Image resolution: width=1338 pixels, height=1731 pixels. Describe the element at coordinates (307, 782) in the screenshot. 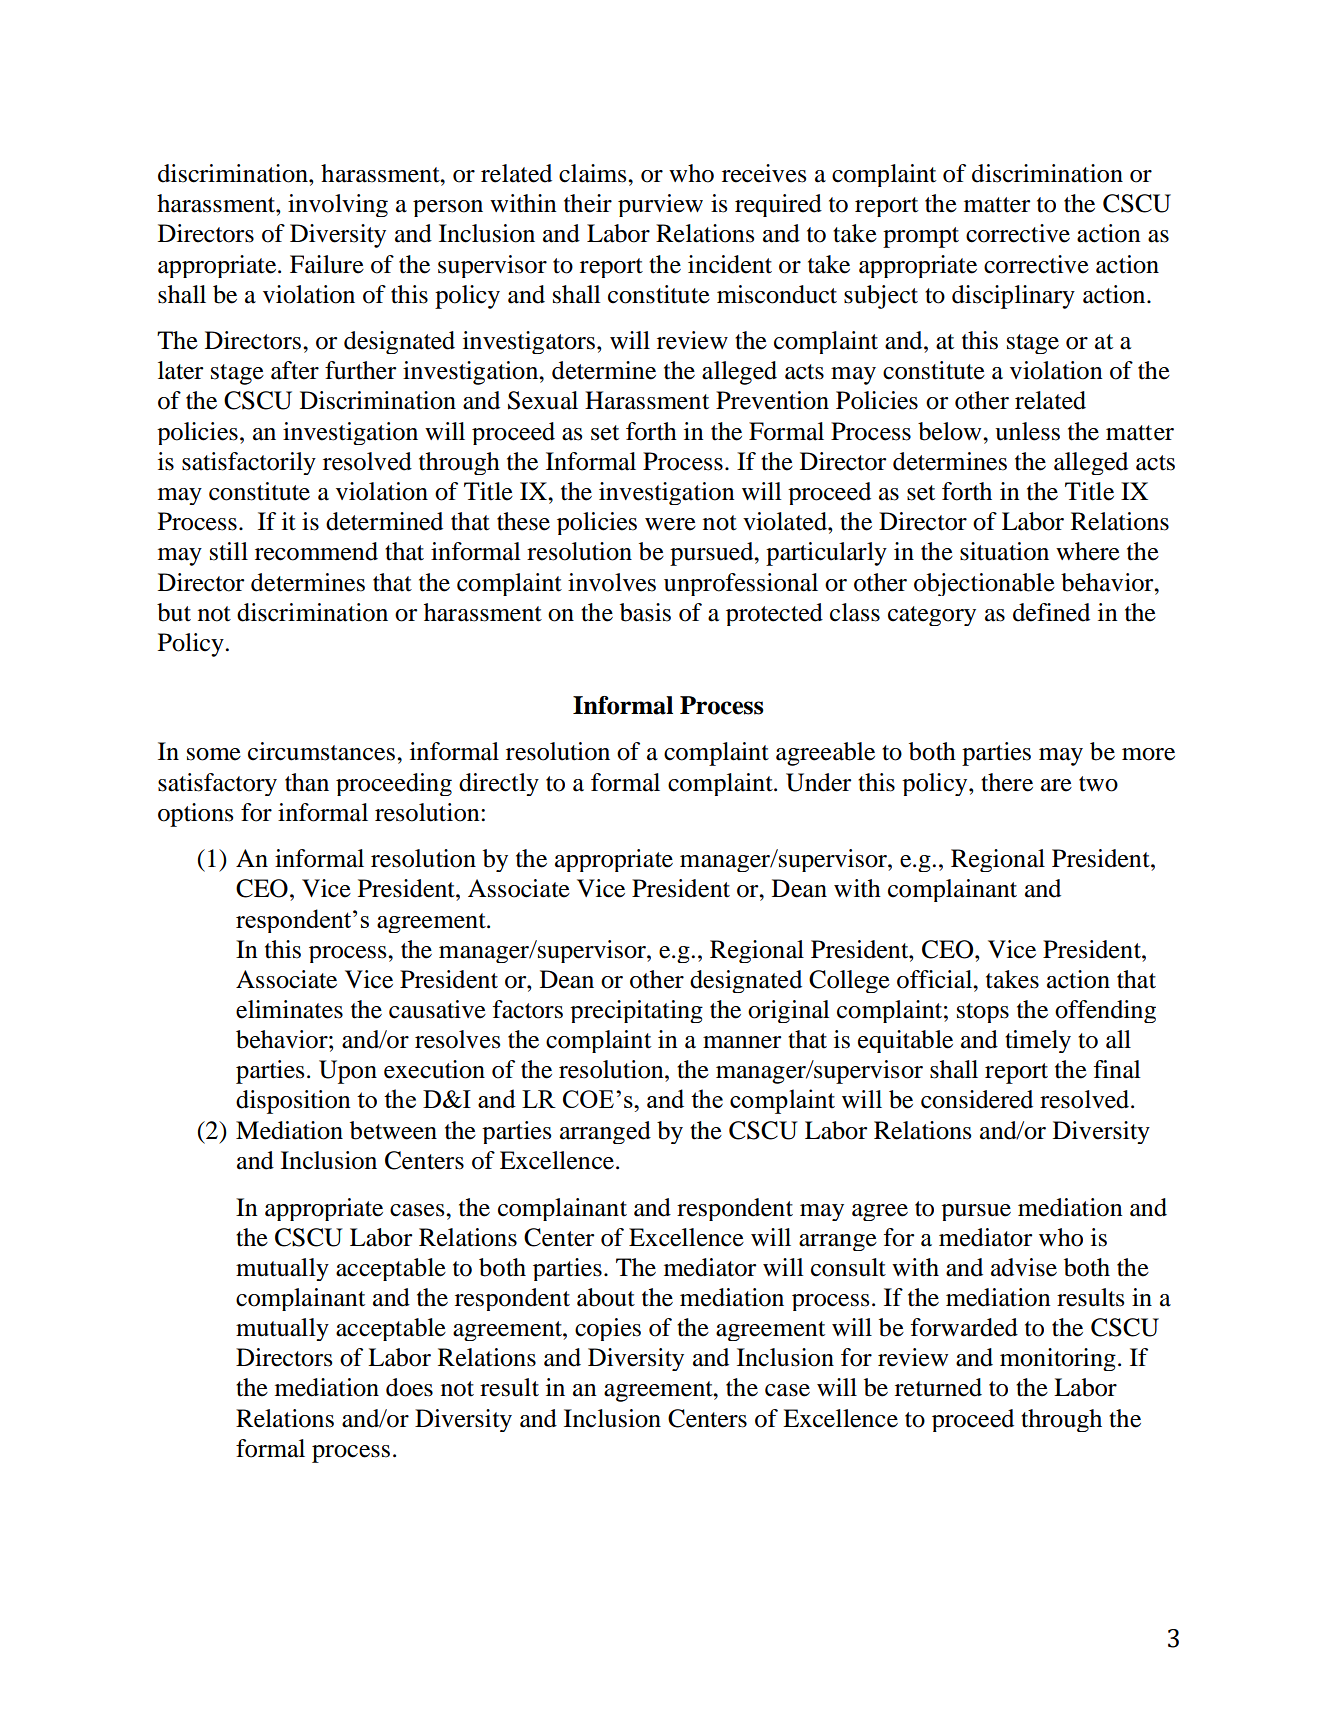

I see `than` at that location.
